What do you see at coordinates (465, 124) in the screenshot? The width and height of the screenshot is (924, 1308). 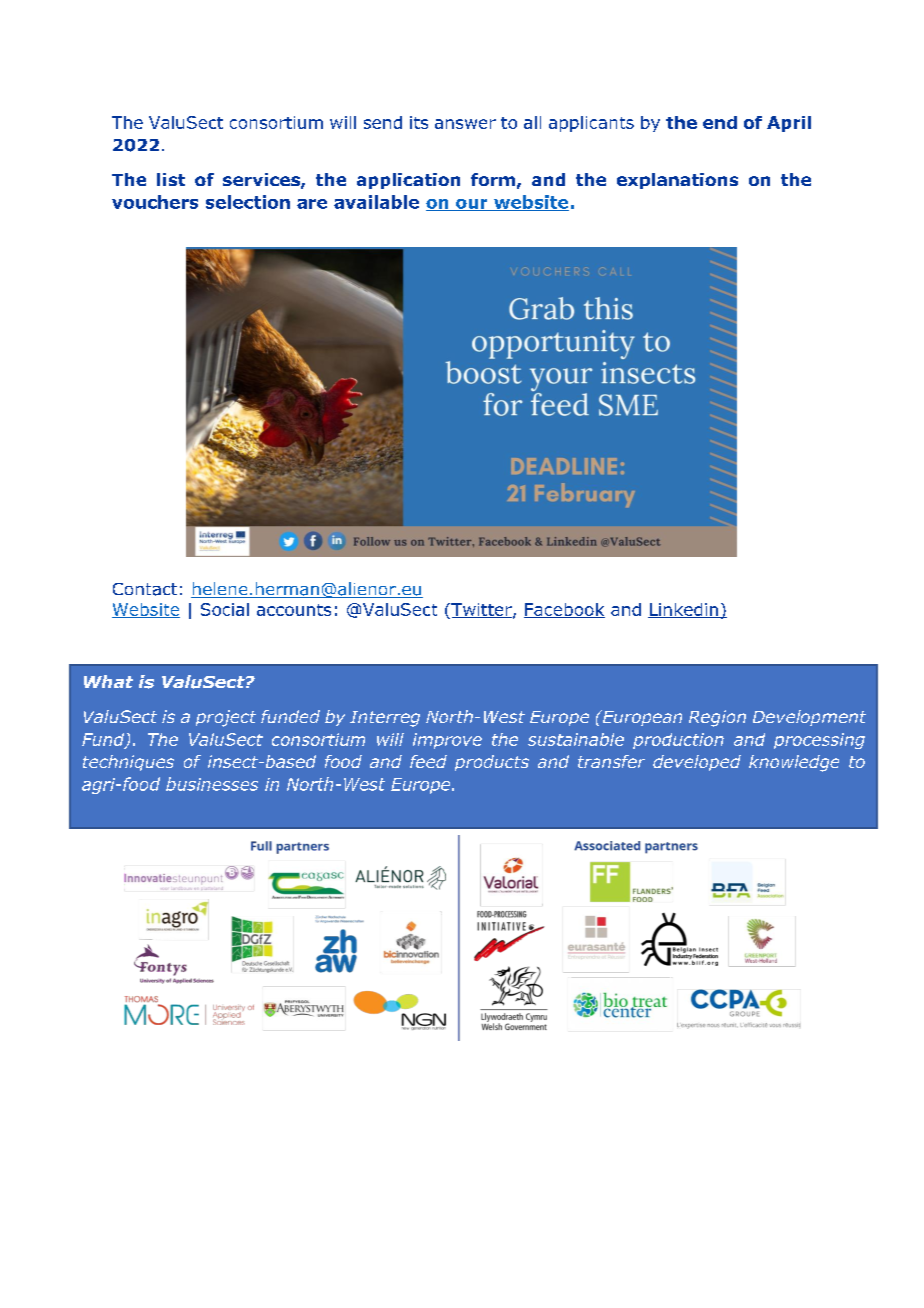 I see `answer` at bounding box center [465, 124].
